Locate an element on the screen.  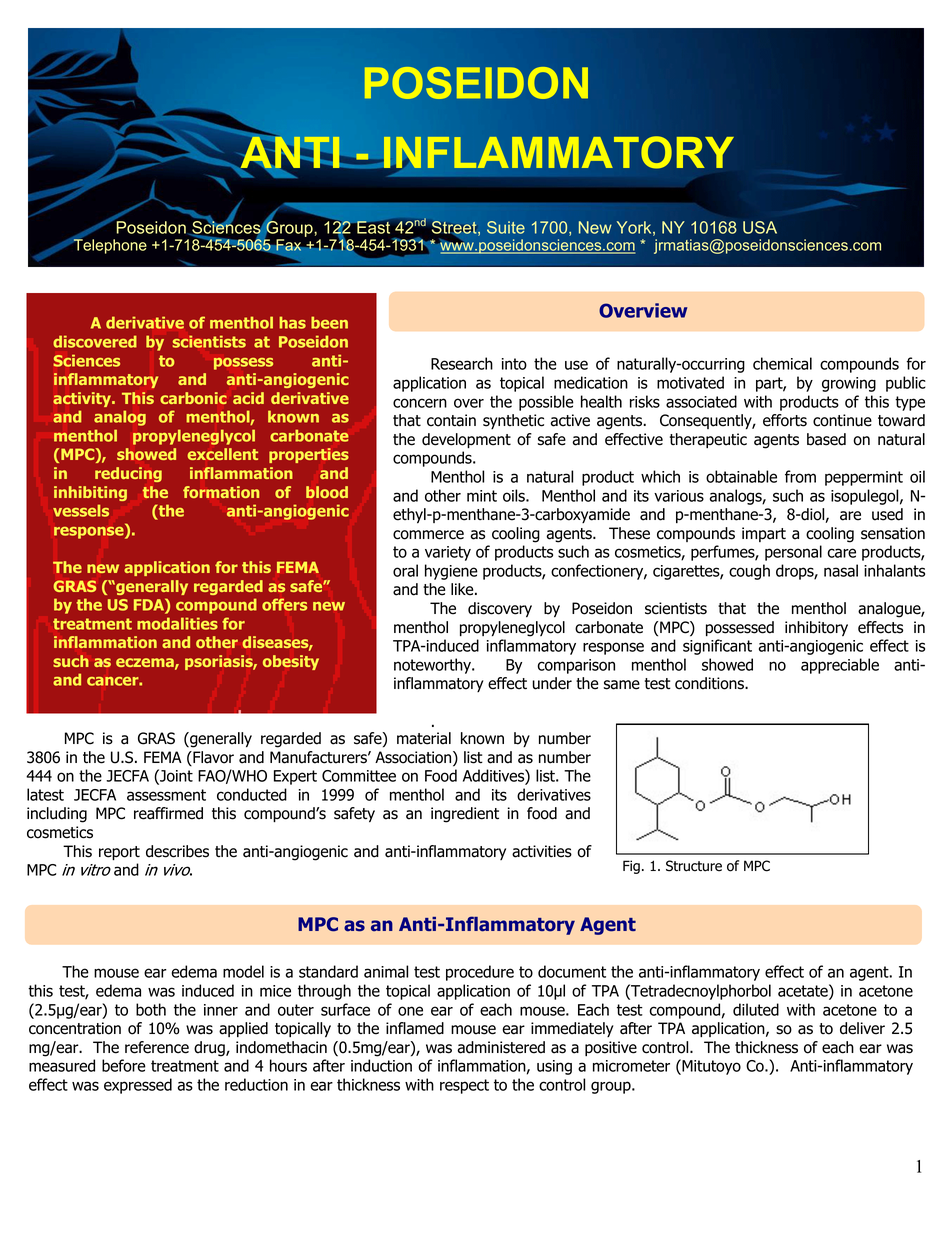
modalities is located at coordinates (177, 623).
